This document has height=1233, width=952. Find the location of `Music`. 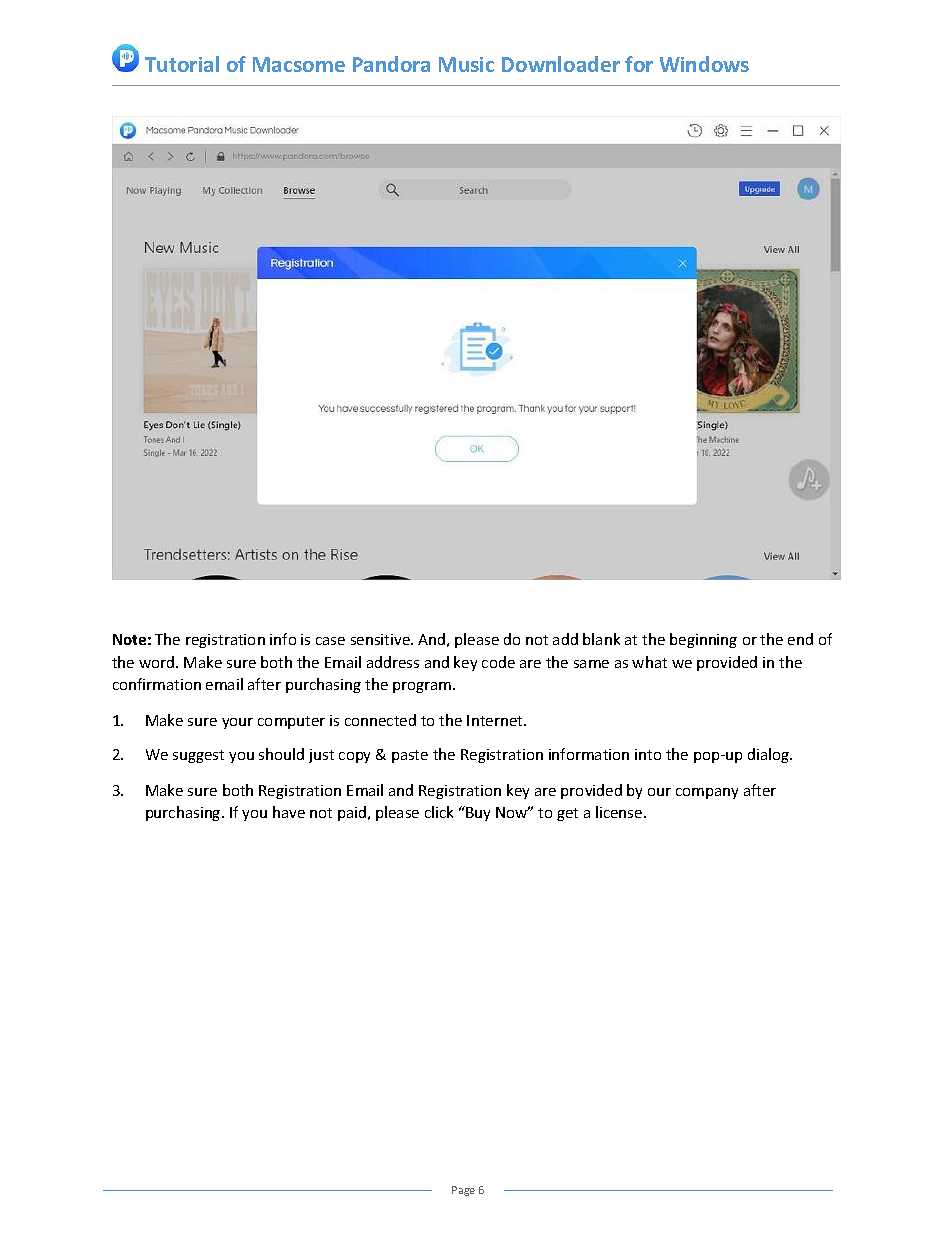

Music is located at coordinates (466, 64).
